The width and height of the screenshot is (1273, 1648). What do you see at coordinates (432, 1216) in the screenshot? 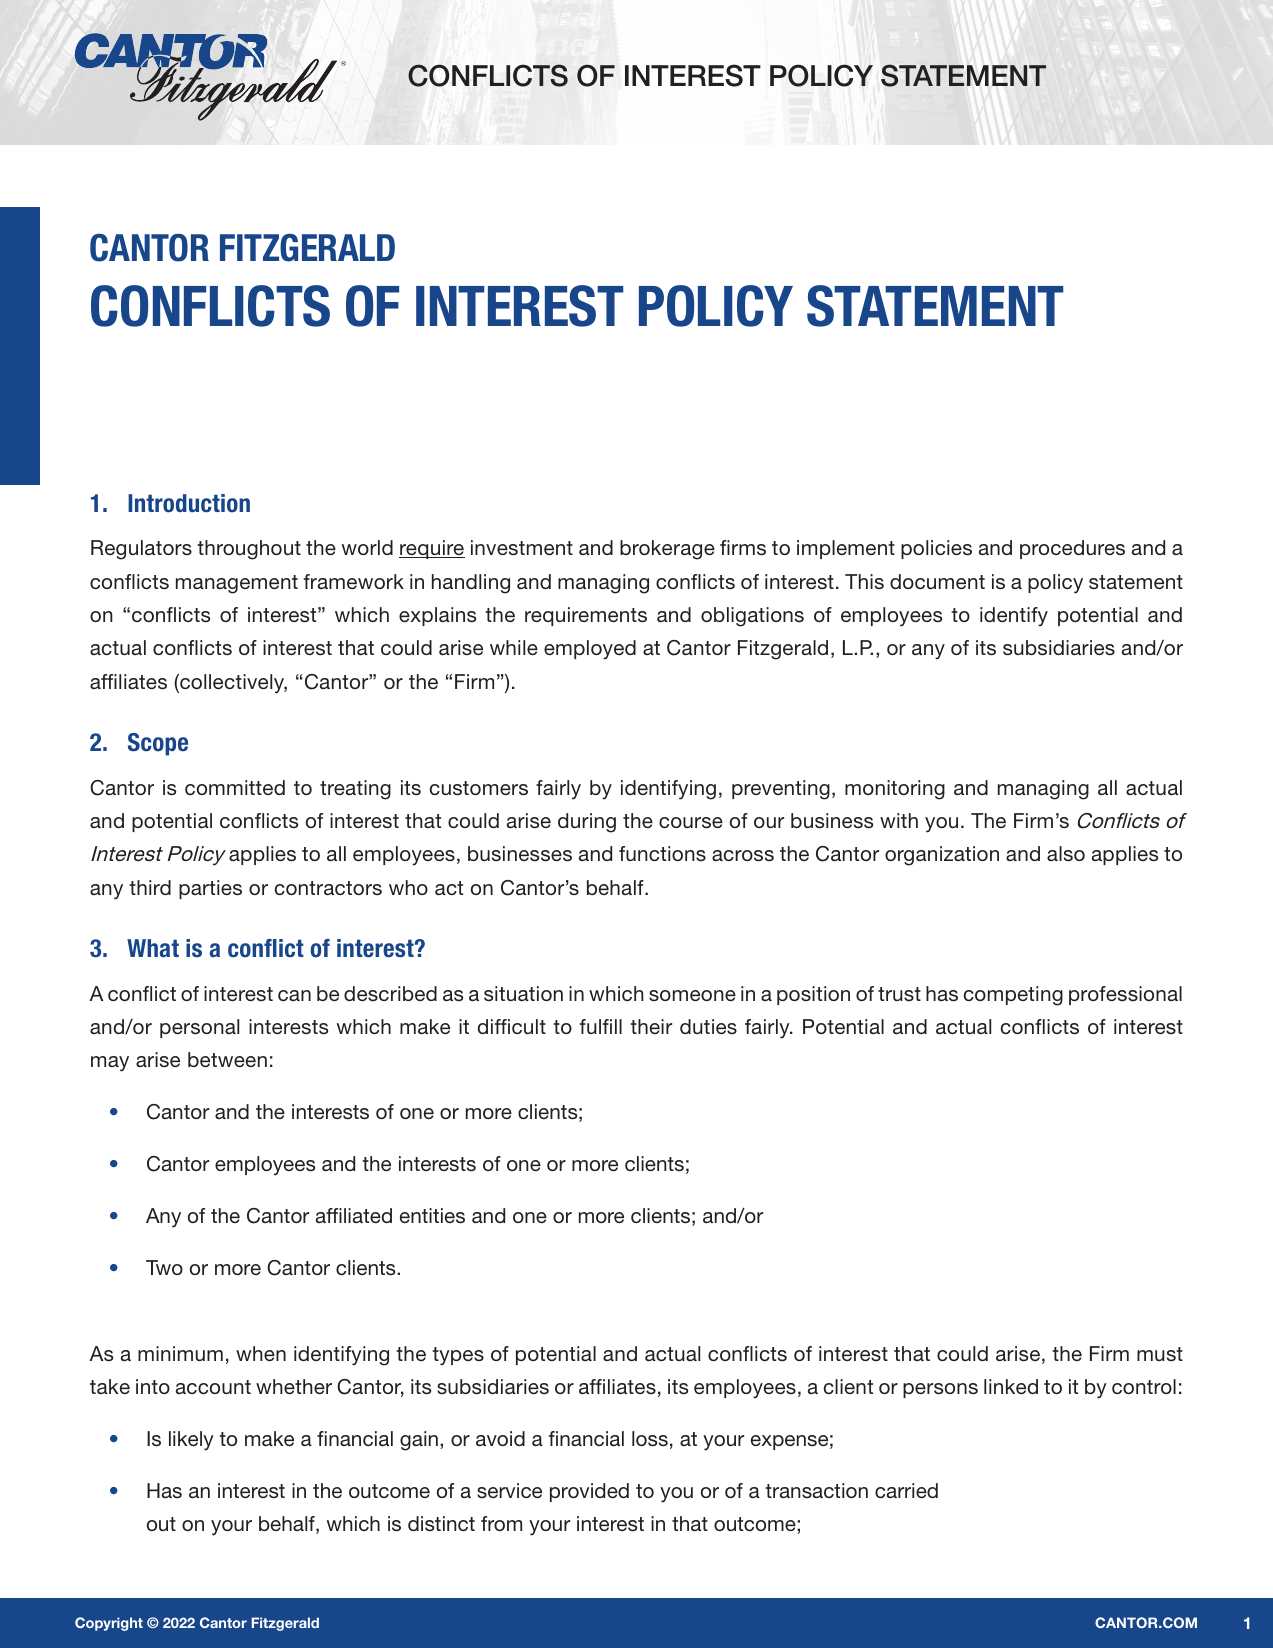
I see `entities` at bounding box center [432, 1216].
